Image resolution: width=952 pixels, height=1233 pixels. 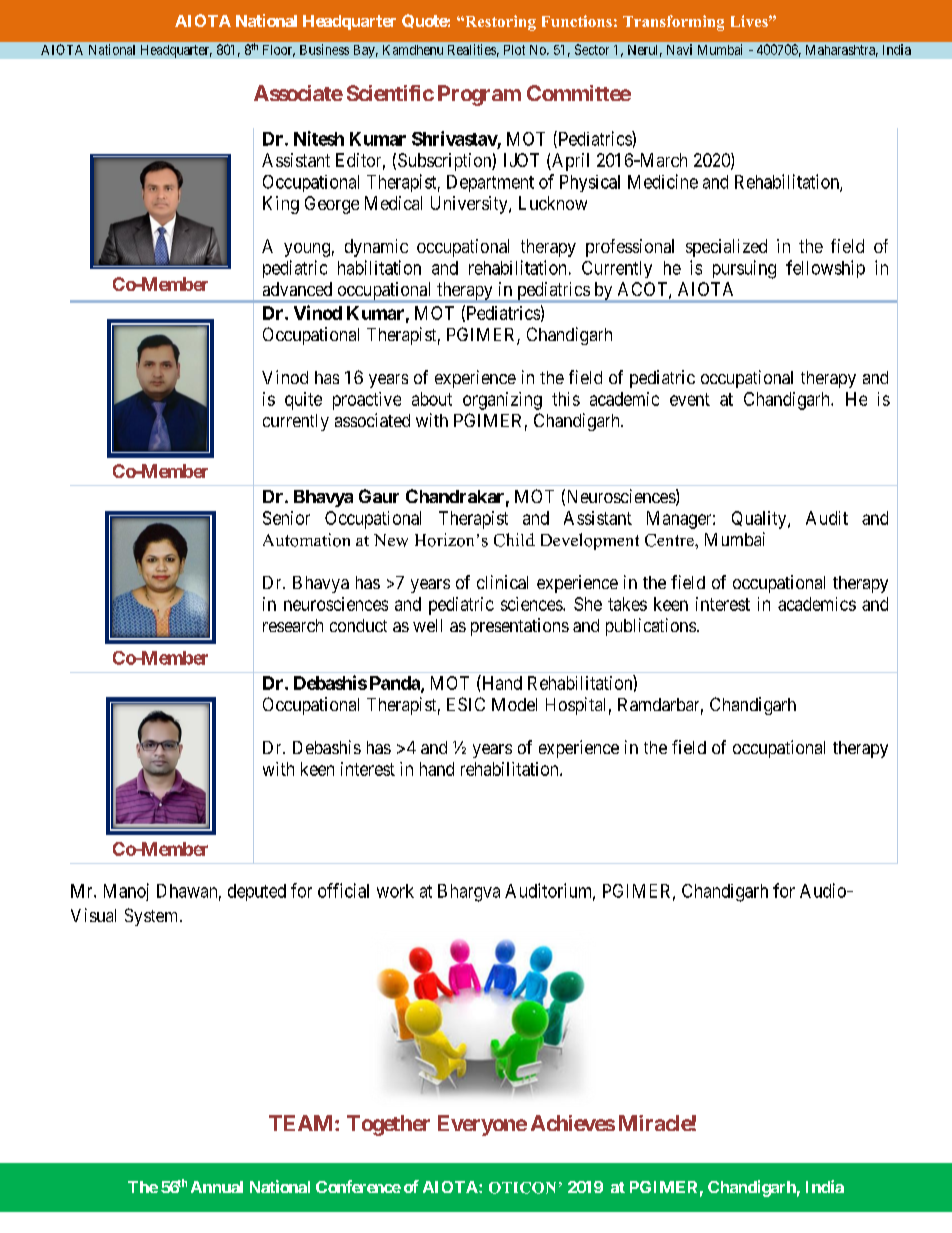 I want to click on Annual, so click(x=217, y=1187).
